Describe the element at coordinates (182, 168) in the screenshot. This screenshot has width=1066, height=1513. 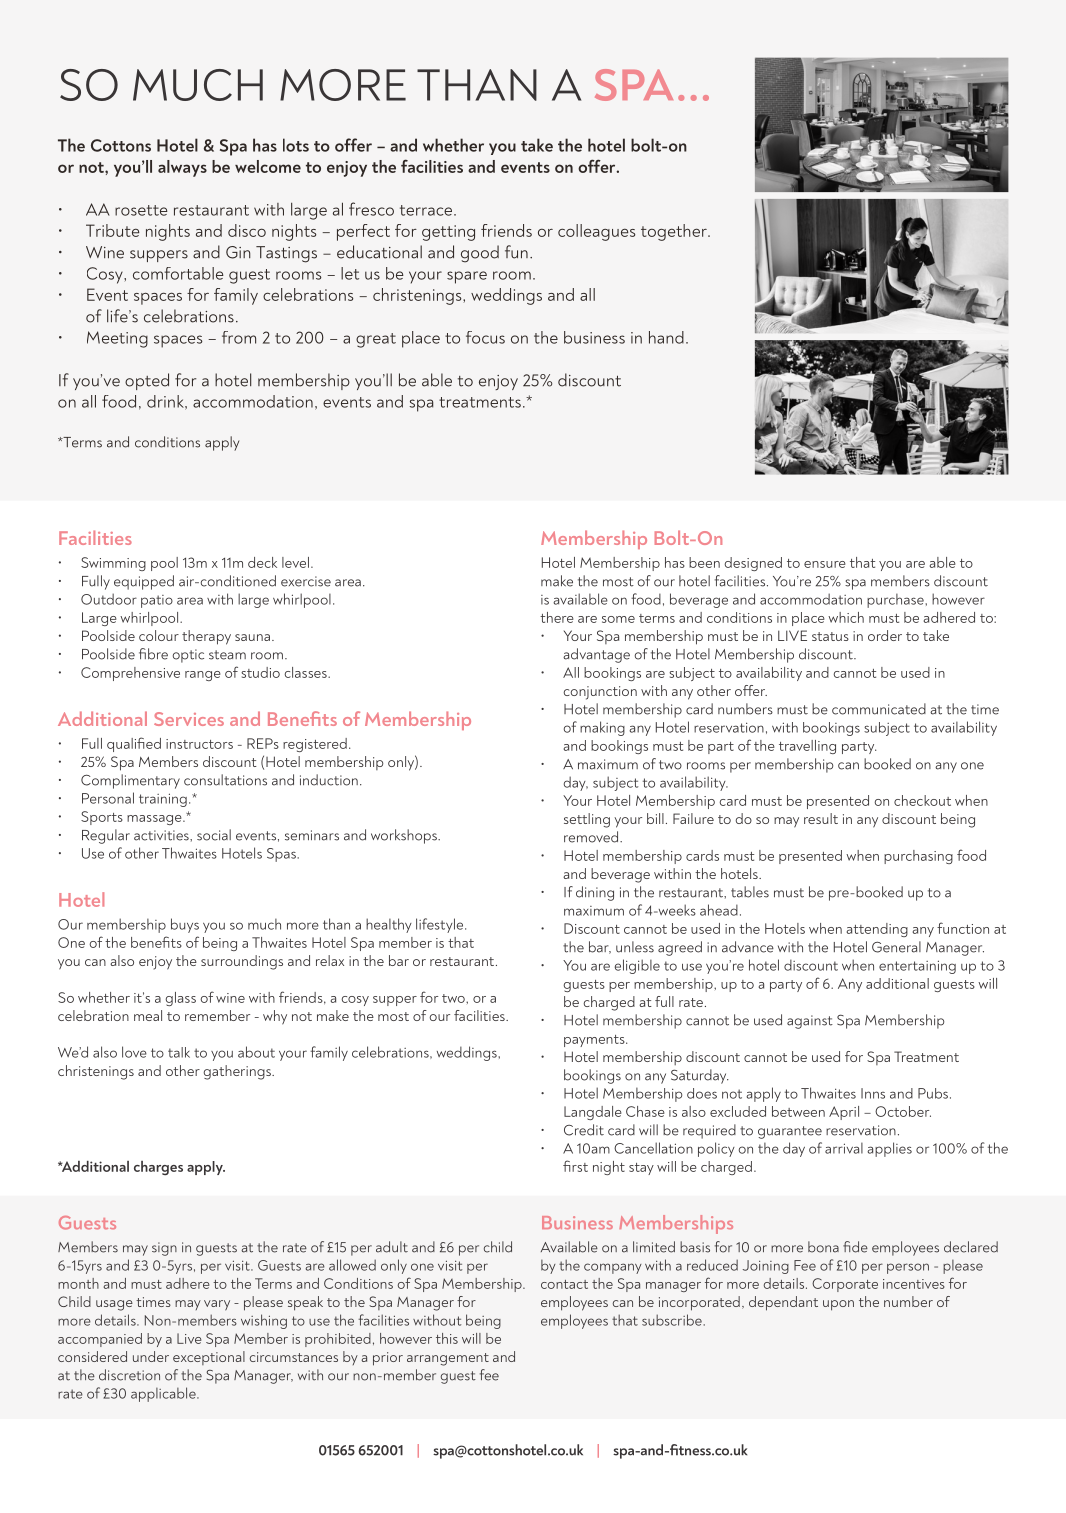
I see `always` at that location.
